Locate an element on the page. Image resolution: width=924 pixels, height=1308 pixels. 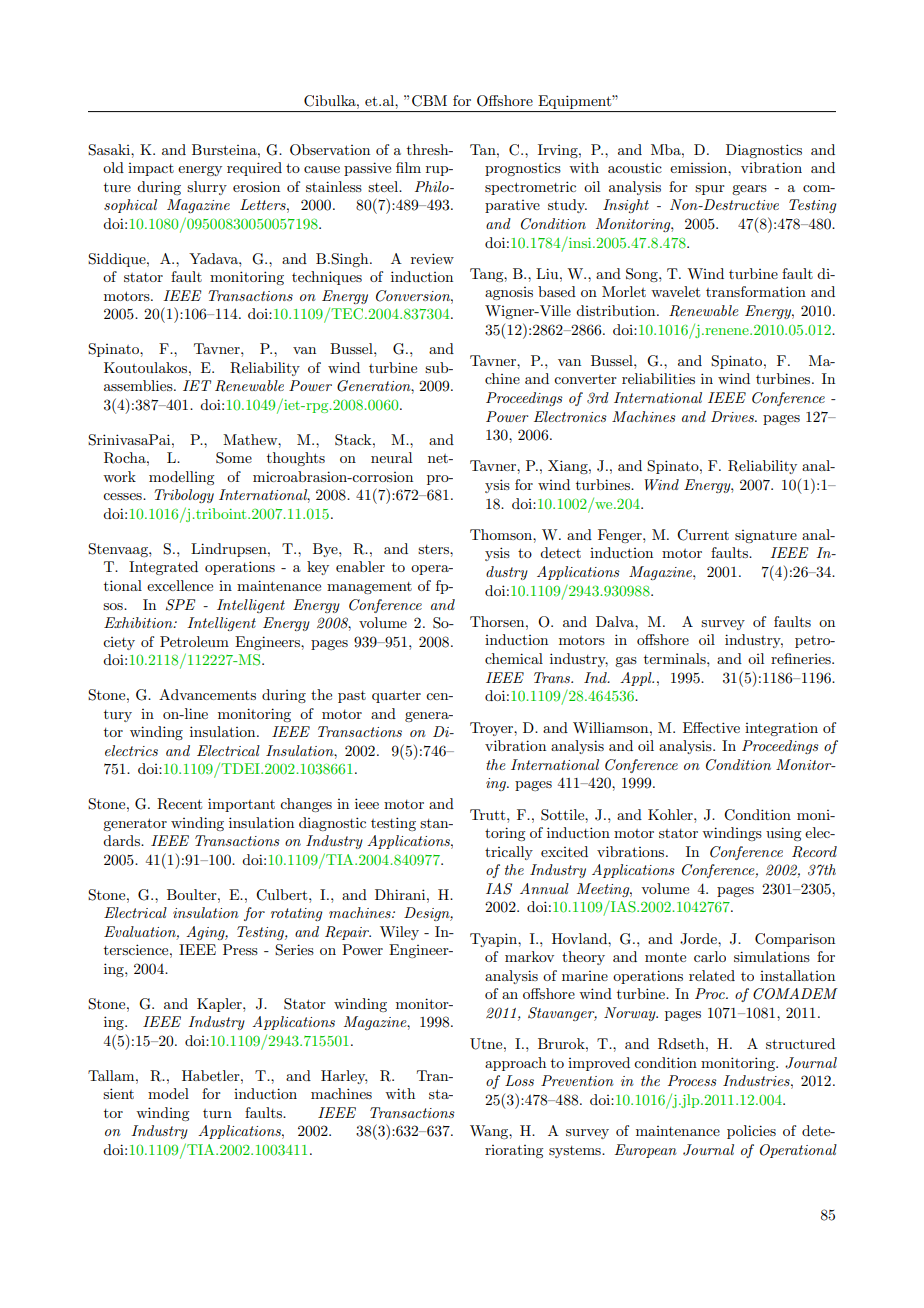
refineries is located at coordinates (802, 658).
